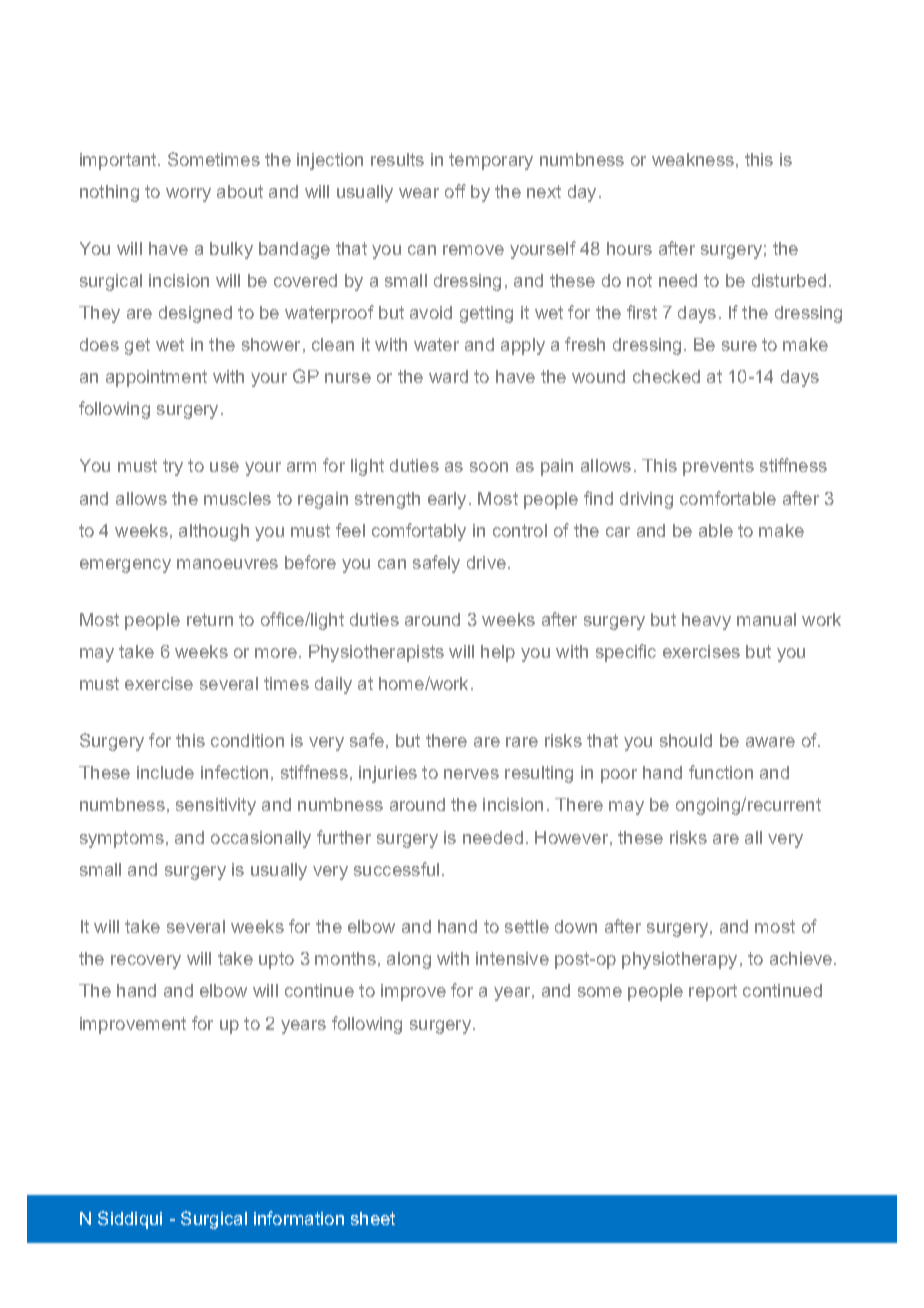 This screenshot has width=924, height=1308. Describe the element at coordinates (419, 193) in the screenshot. I see `wear` at that location.
